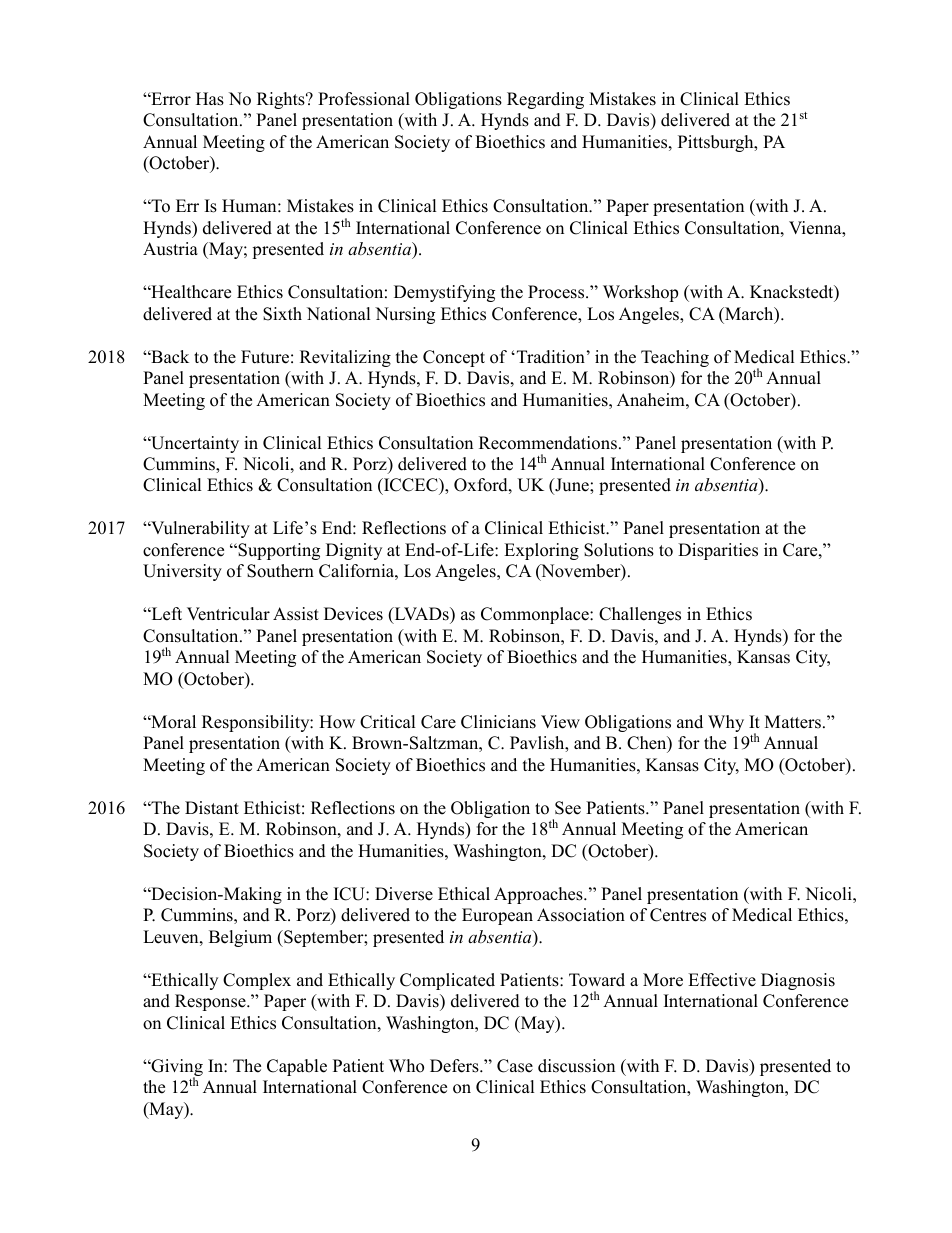 This screenshot has width=952, height=1233. I want to click on Regarding, so click(545, 100).
